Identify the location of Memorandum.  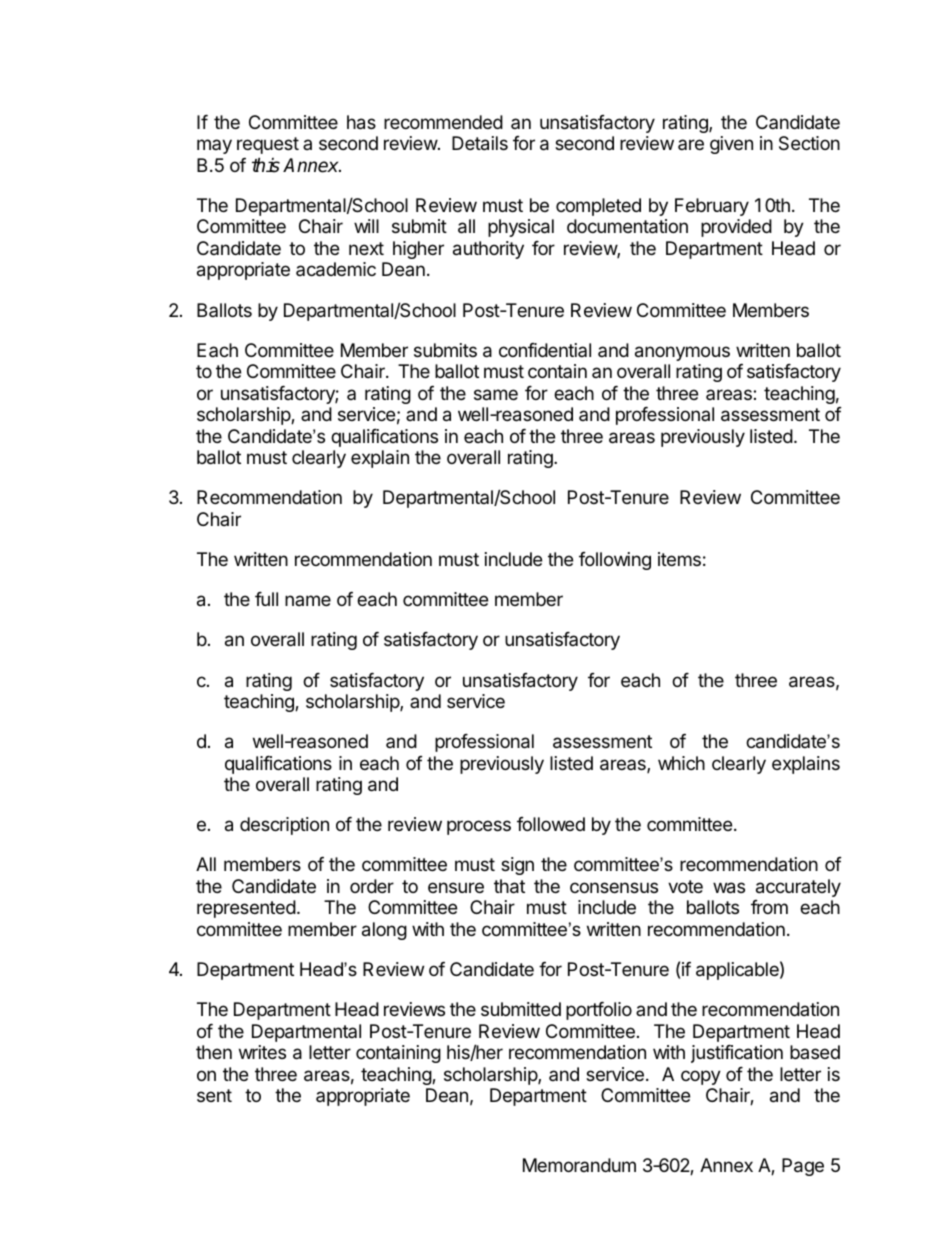
(579, 1165).
